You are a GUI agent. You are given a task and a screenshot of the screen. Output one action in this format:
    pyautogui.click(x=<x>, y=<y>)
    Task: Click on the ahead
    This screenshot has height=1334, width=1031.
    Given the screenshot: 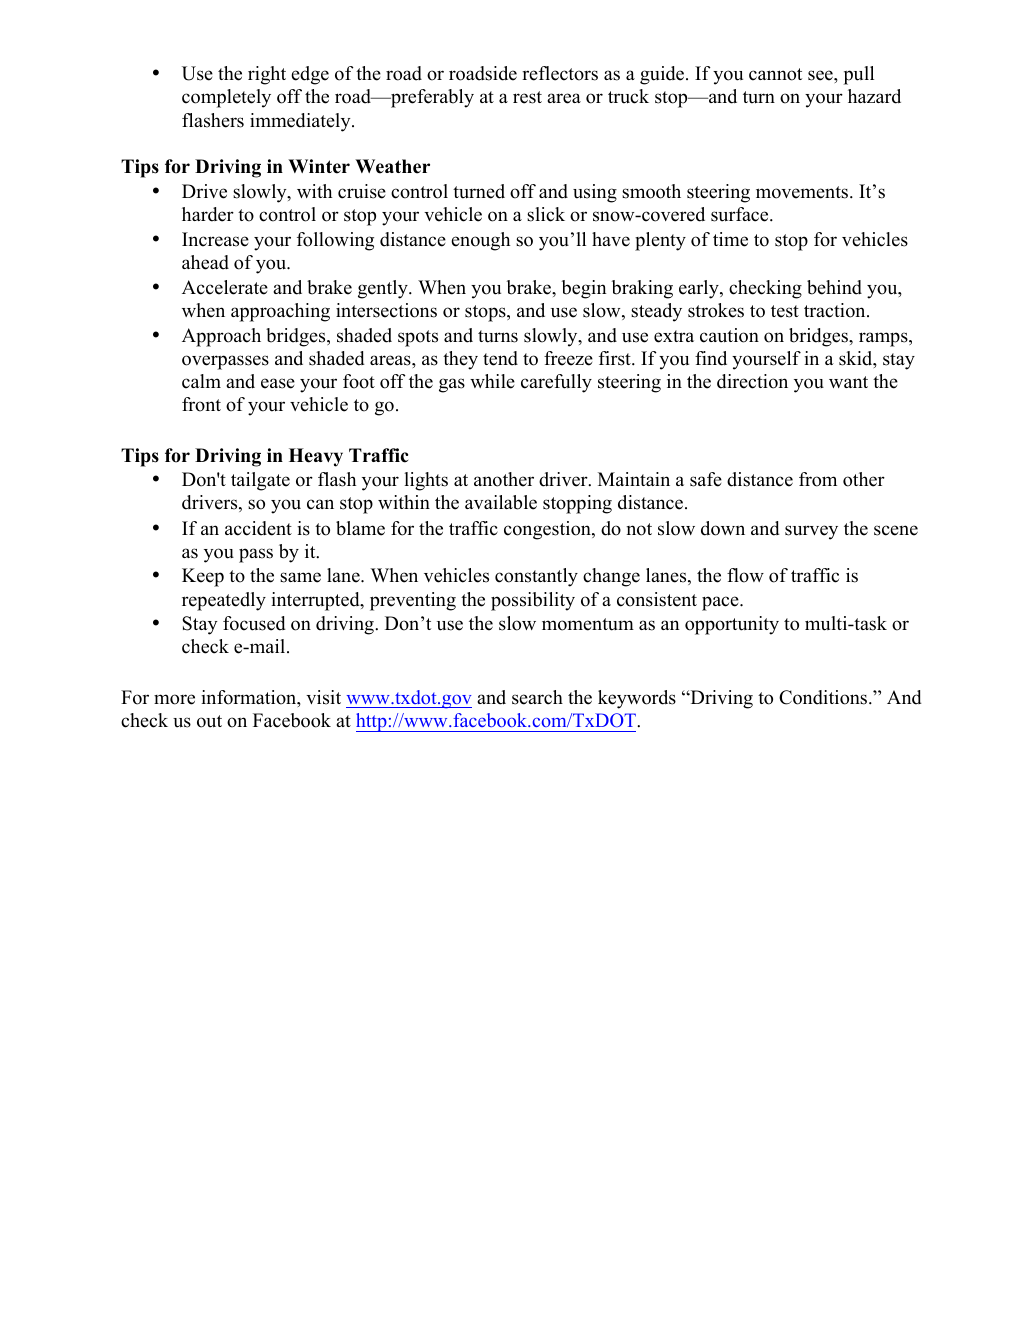 What is the action you would take?
    pyautogui.click(x=205, y=262)
